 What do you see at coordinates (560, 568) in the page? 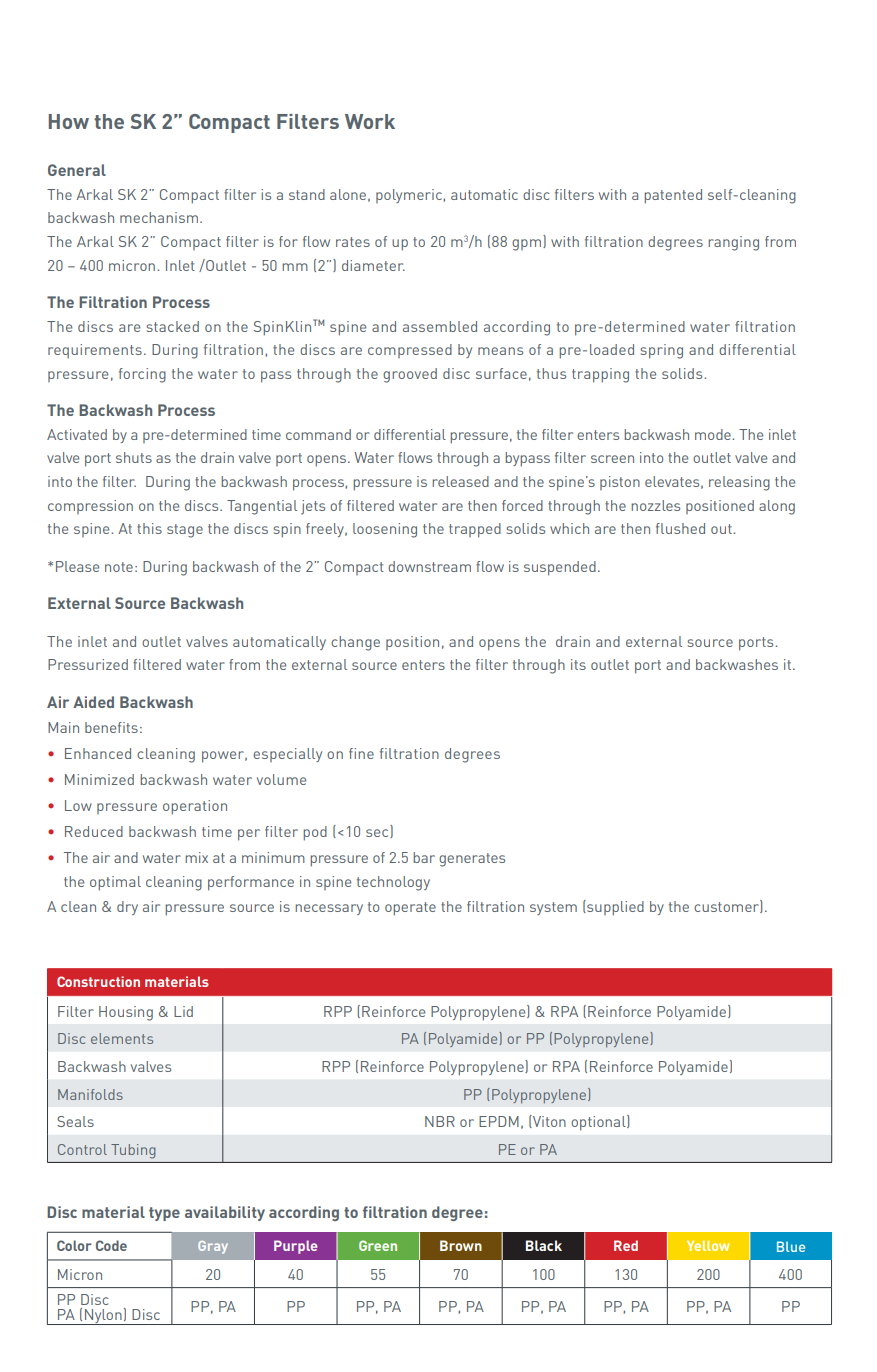
I see `suspended` at bounding box center [560, 568].
